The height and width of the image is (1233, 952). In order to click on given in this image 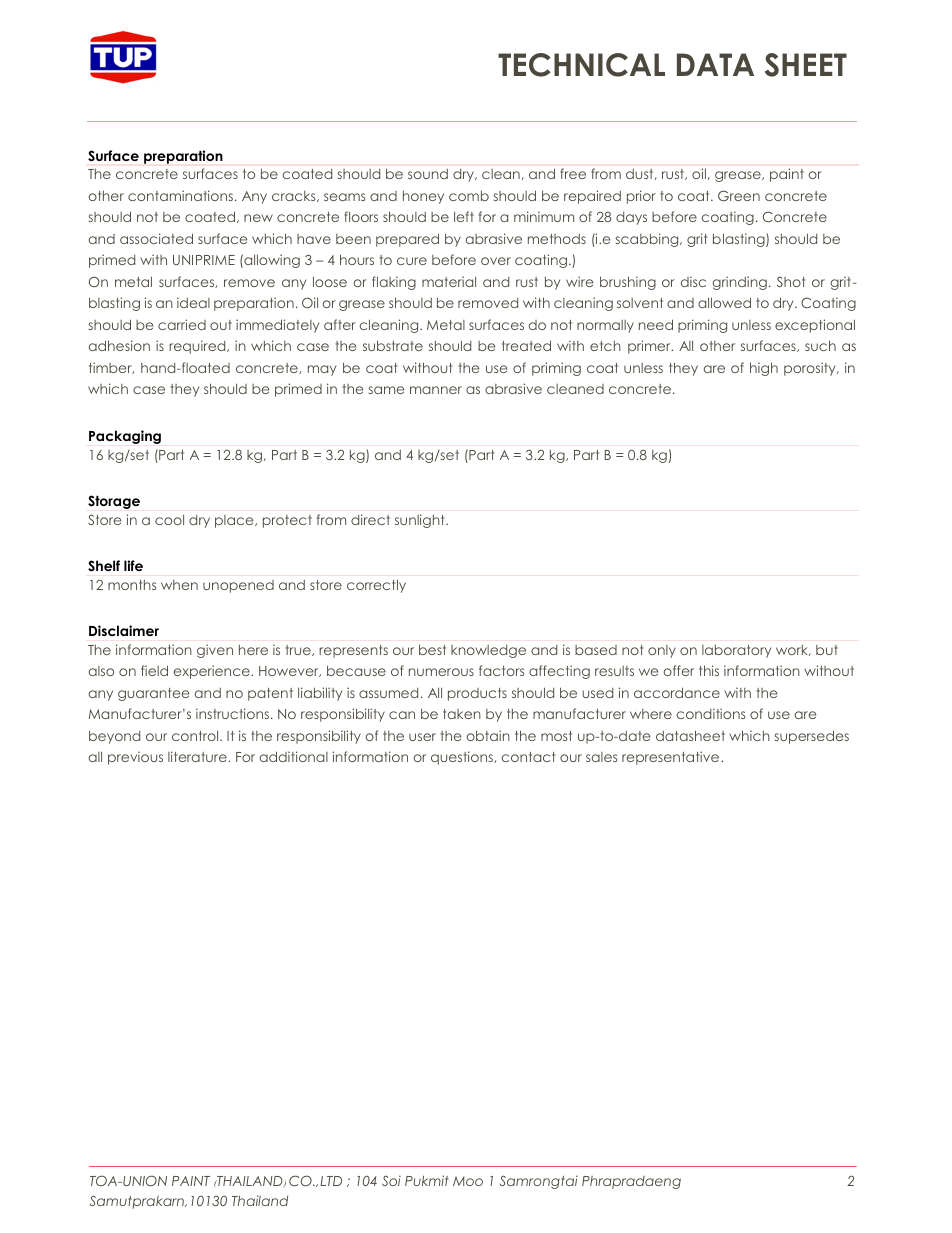, I will do `click(215, 651)`.
